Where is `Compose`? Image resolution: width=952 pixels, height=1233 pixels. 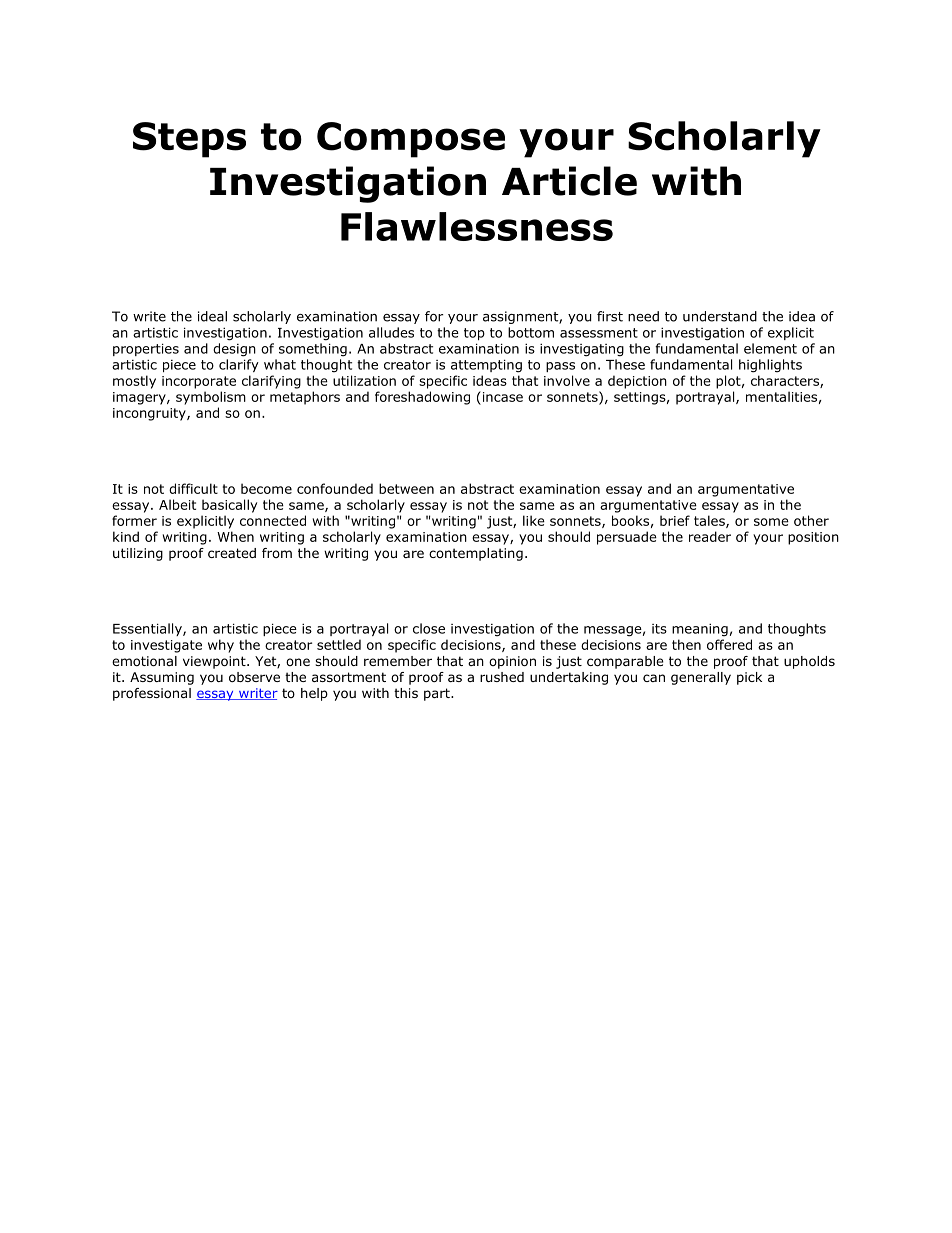
Compose is located at coordinates (411, 140).
